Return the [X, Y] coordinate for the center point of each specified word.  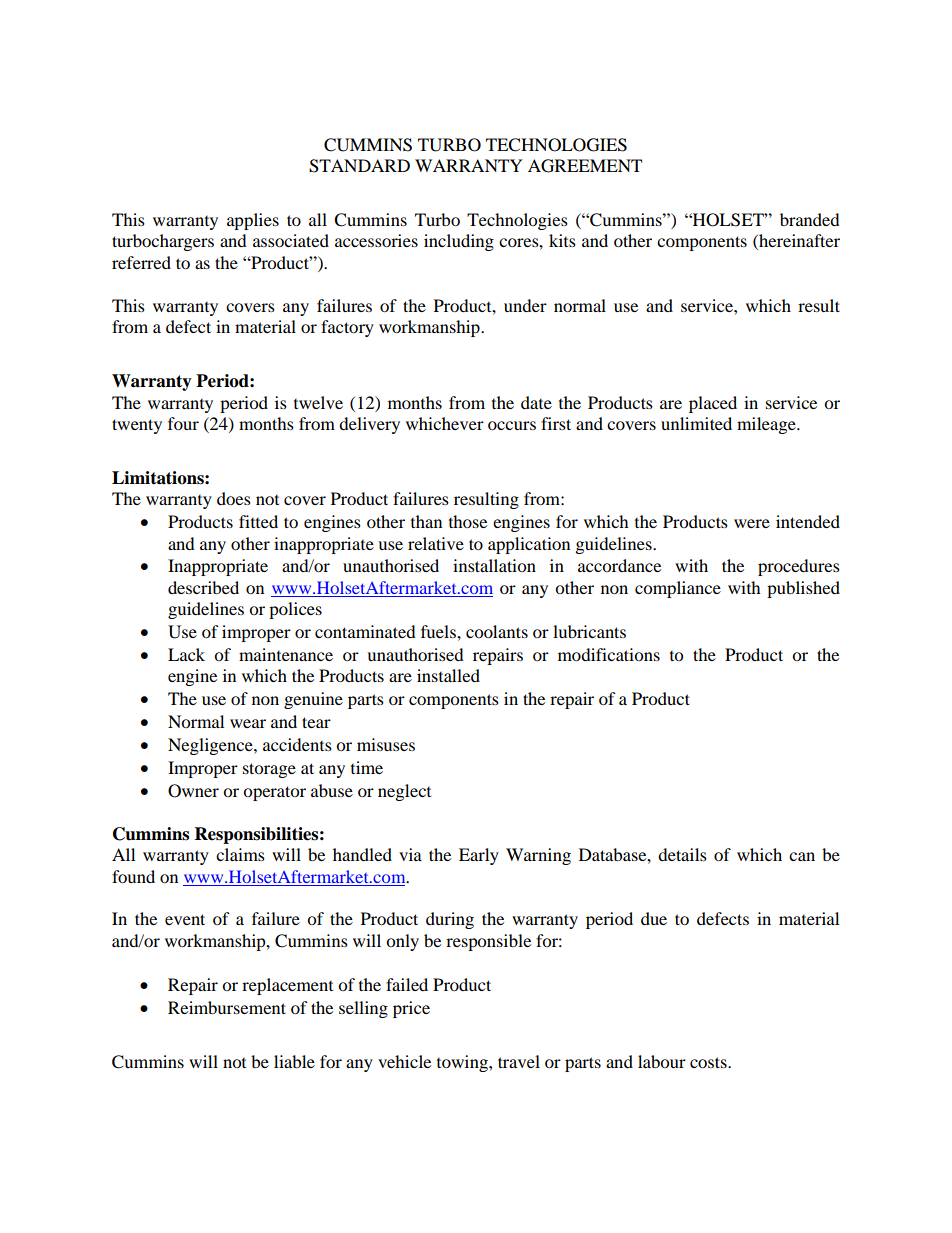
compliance [678, 589]
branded [810, 219]
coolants [497, 631]
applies [253, 221]
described [203, 587]
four [183, 423]
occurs [512, 425]
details [682, 854]
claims [240, 854]
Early [479, 856]
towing [463, 1063]
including [459, 242]
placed [713, 404]
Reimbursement [227, 1007]
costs [709, 1062]
